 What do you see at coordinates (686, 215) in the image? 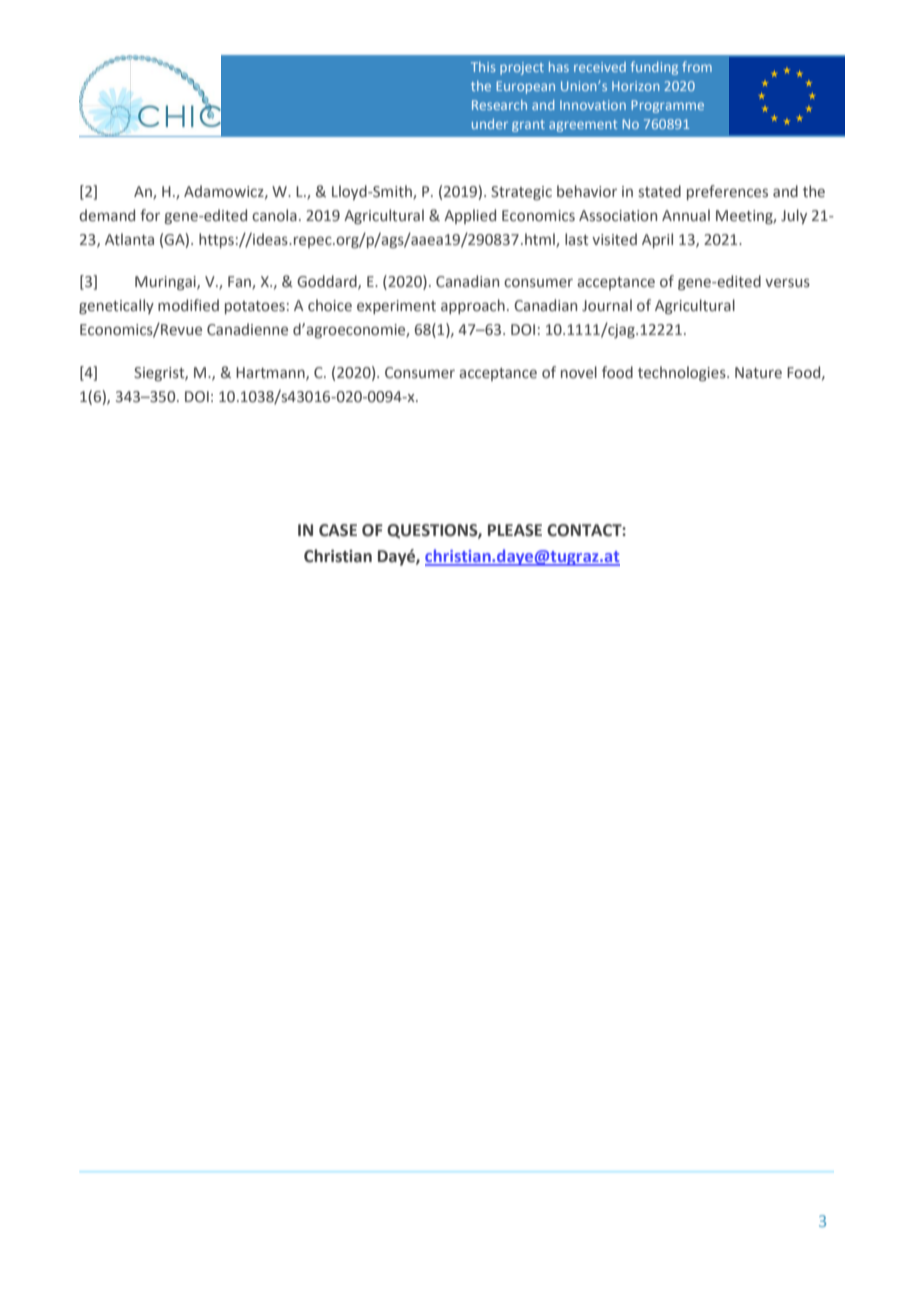
I see `Annual` at bounding box center [686, 215].
